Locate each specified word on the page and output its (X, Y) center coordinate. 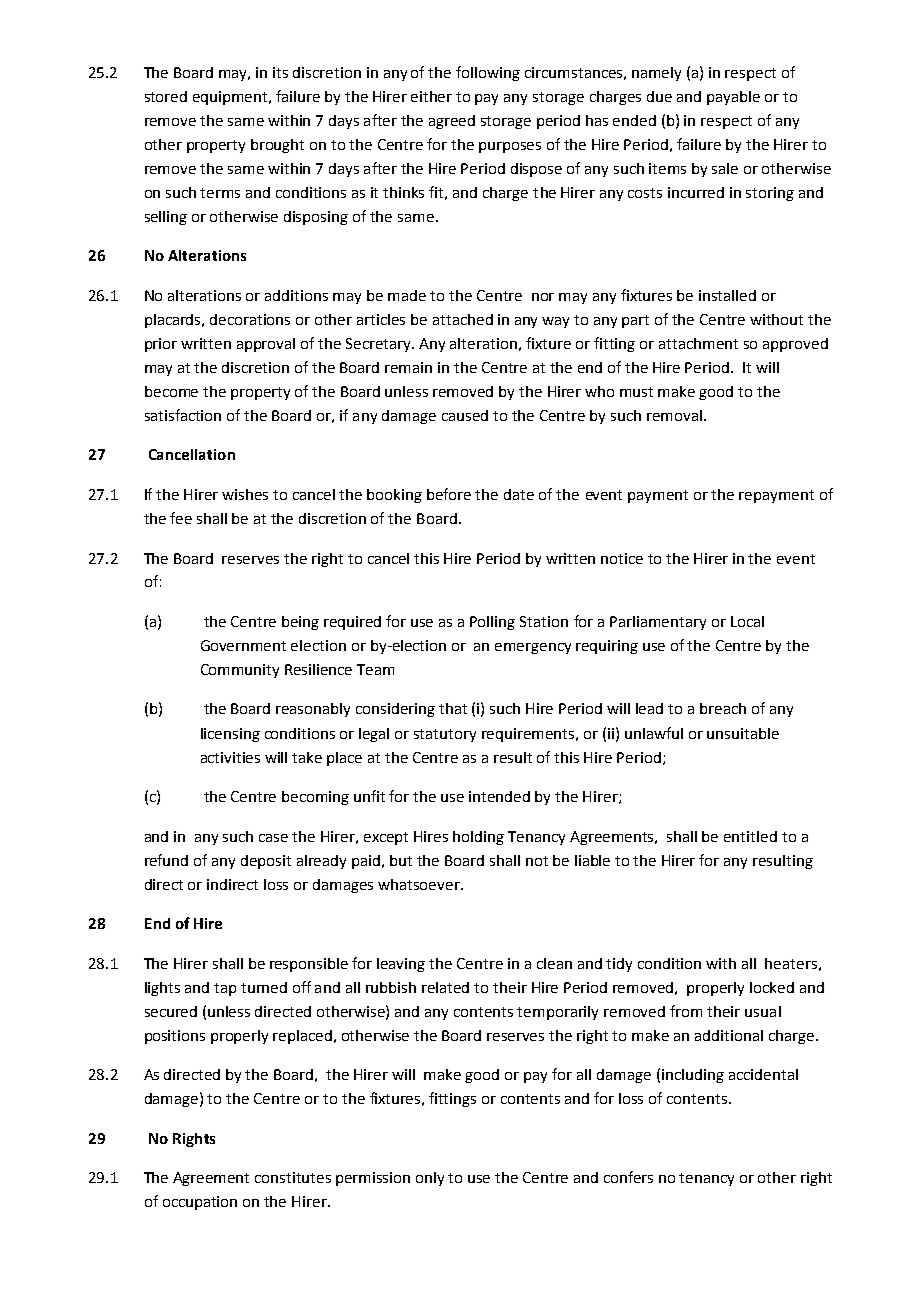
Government (243, 645)
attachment (698, 343)
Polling (492, 623)
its (280, 72)
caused (465, 415)
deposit (266, 862)
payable (733, 98)
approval (266, 345)
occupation (200, 1203)
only (430, 1179)
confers (628, 1177)
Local (747, 621)
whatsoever (420, 884)
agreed (452, 122)
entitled (750, 836)
